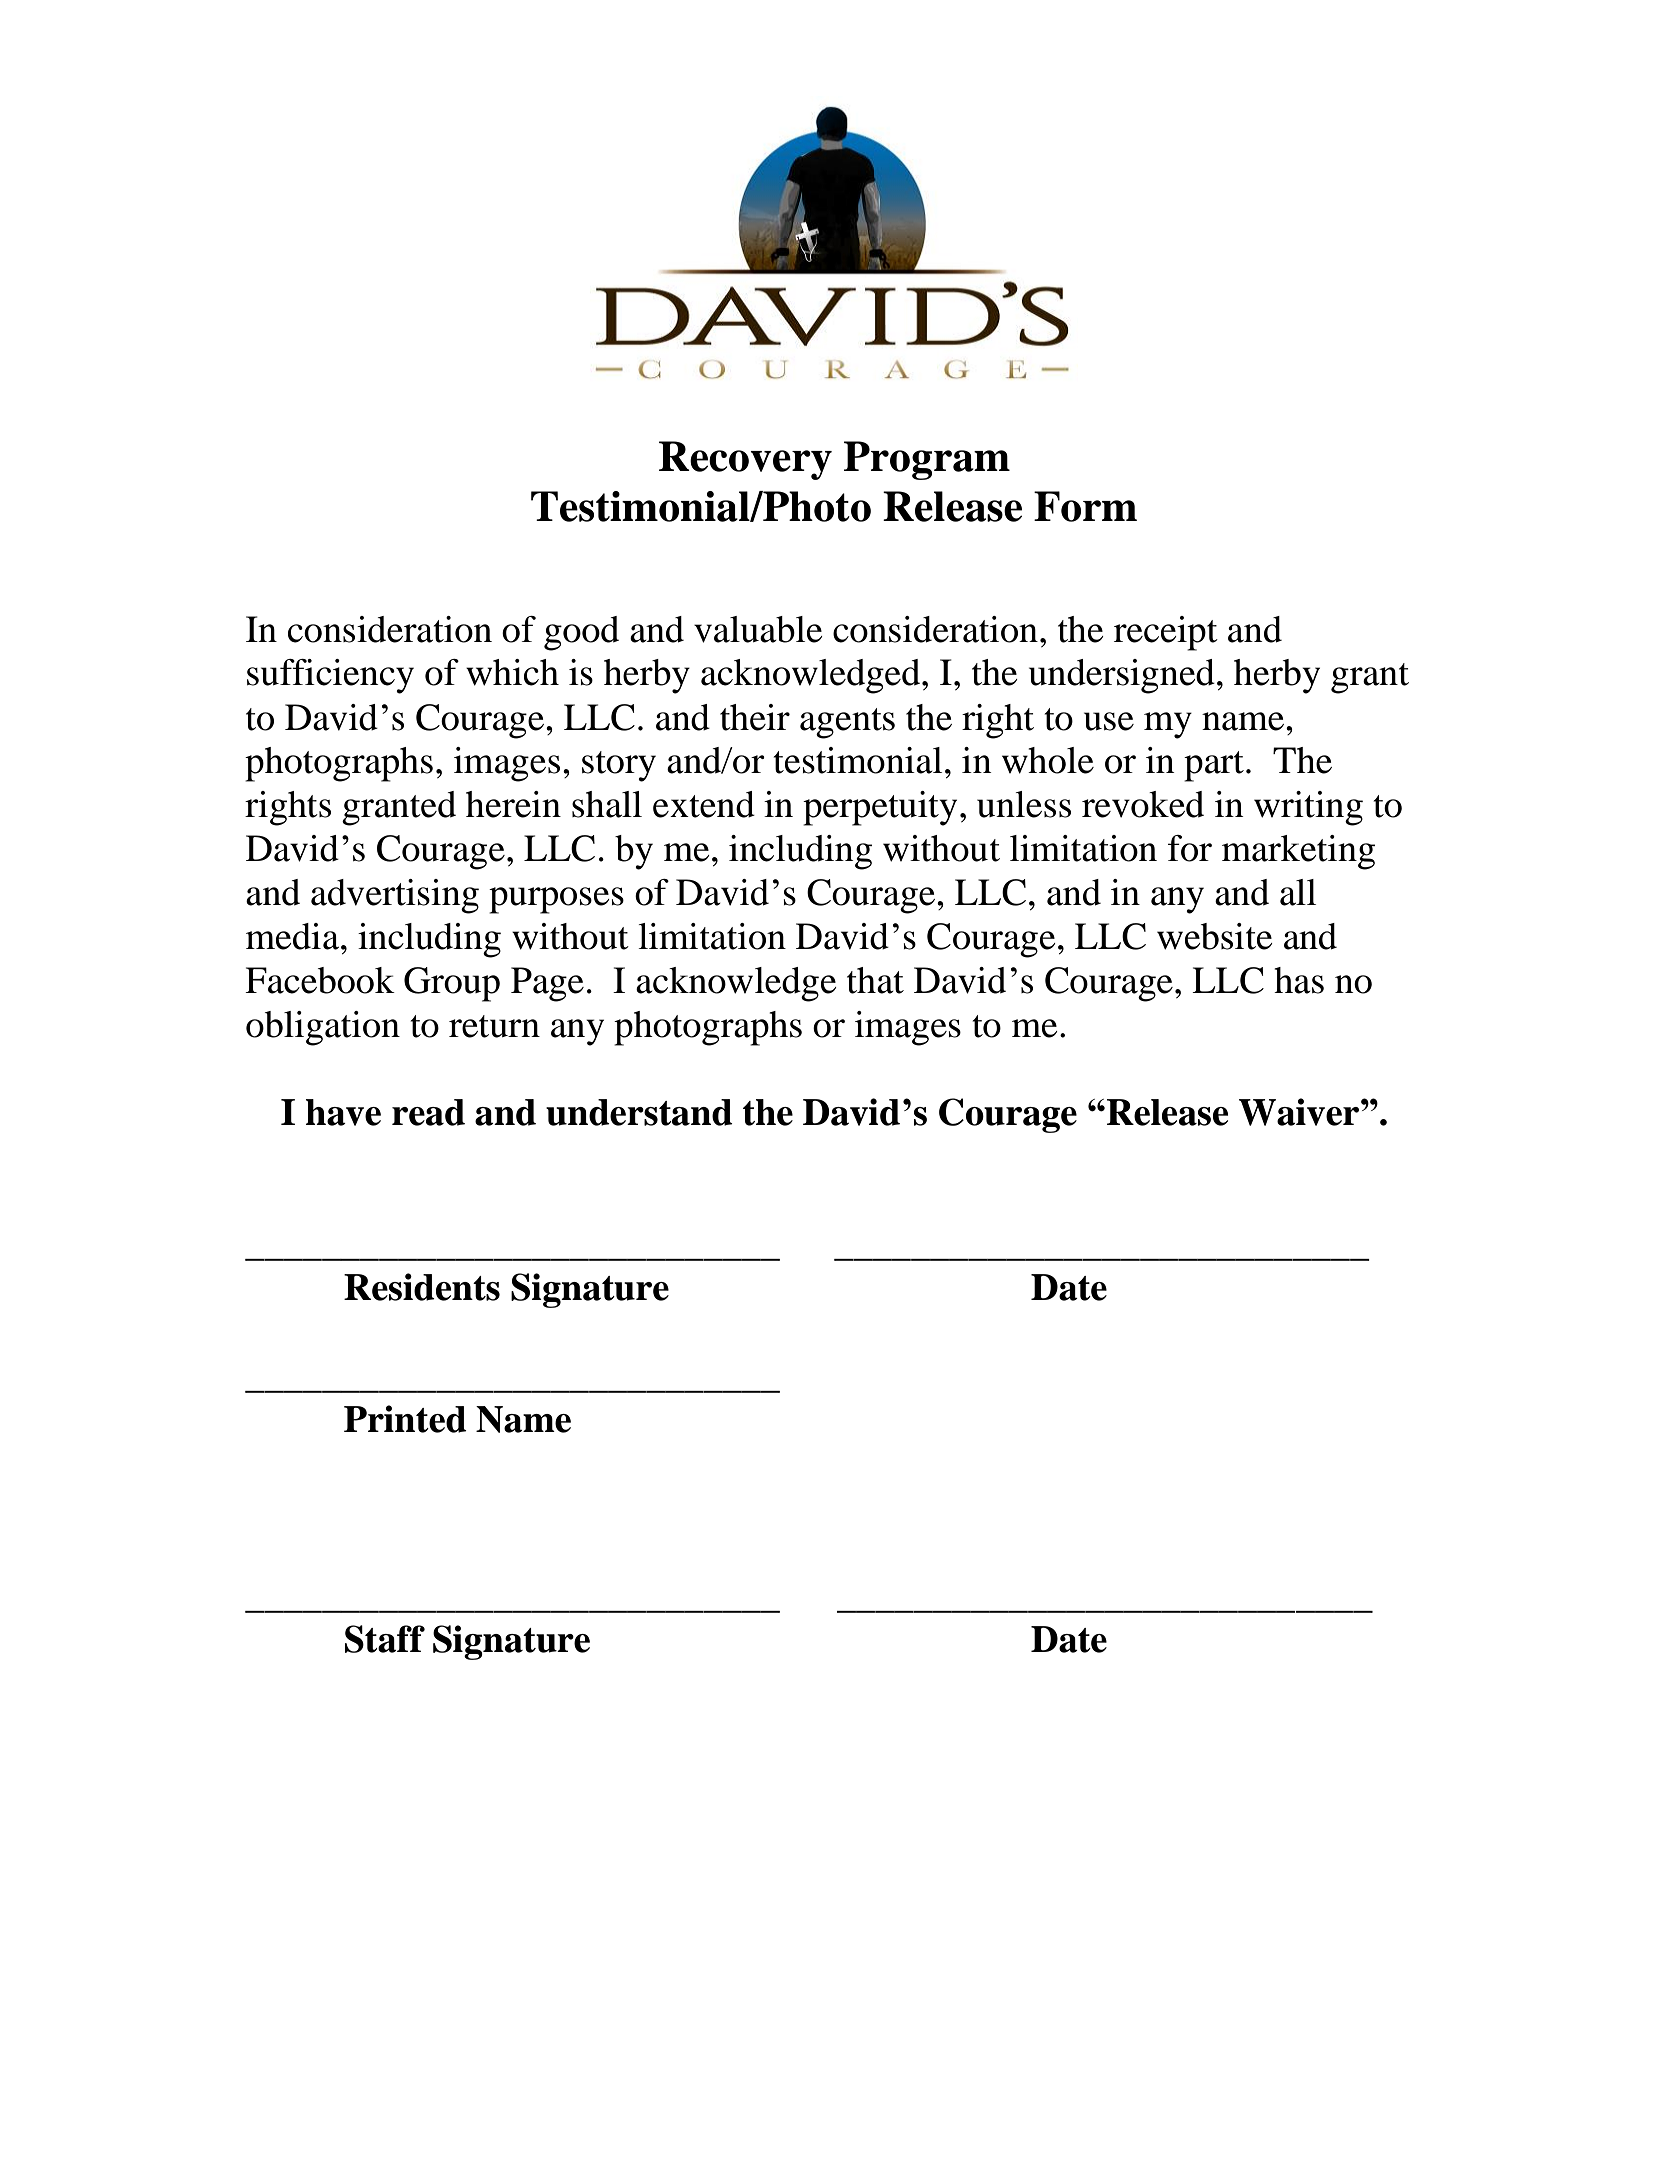  I want to click on Recovery, so click(745, 460).
